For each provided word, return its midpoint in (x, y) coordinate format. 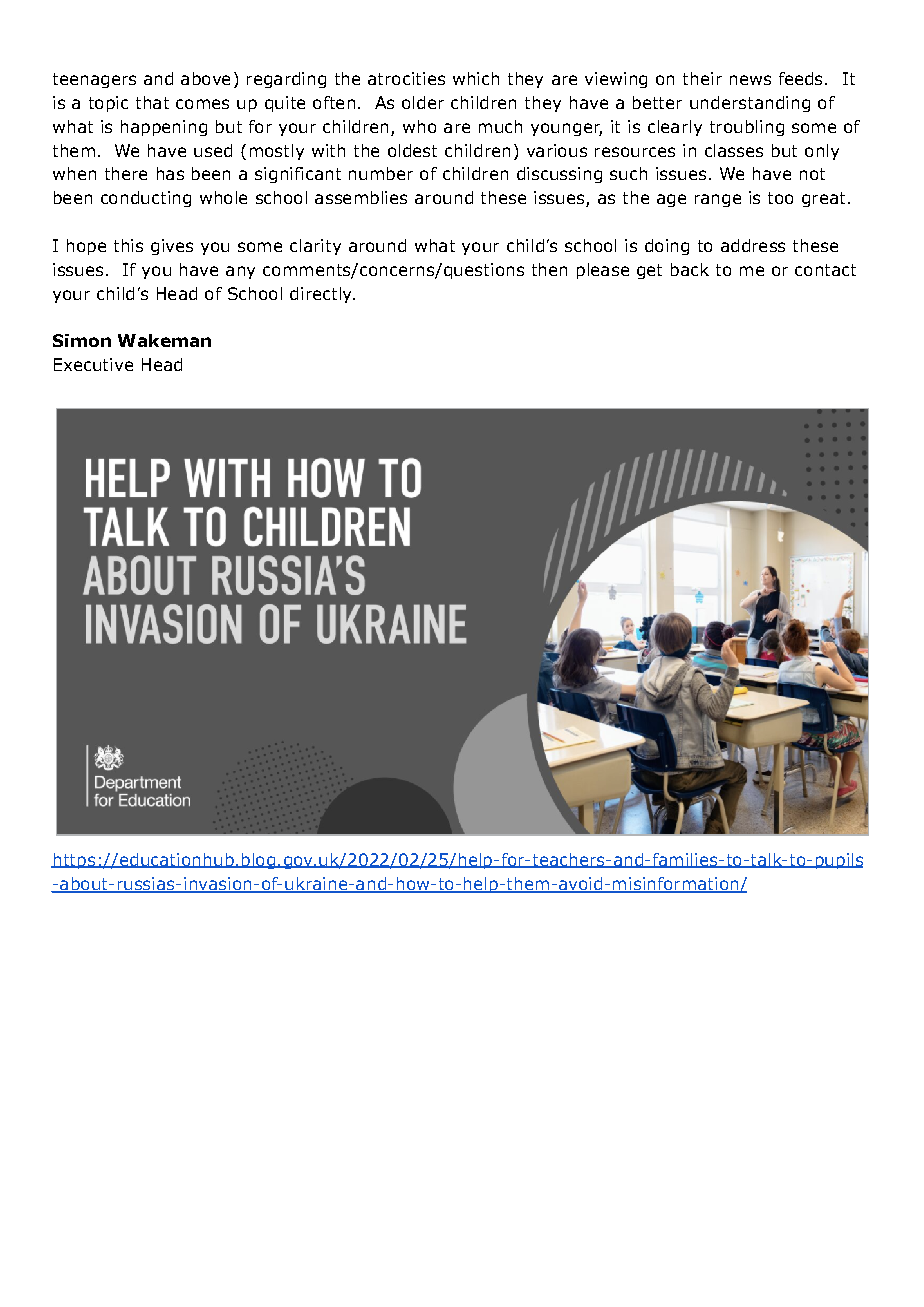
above (205, 78)
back (690, 269)
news (750, 80)
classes (734, 150)
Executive (93, 364)
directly (322, 295)
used (213, 150)
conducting (146, 199)
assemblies (361, 197)
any (240, 272)
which (476, 78)
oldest (412, 150)
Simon (82, 340)
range (718, 200)
